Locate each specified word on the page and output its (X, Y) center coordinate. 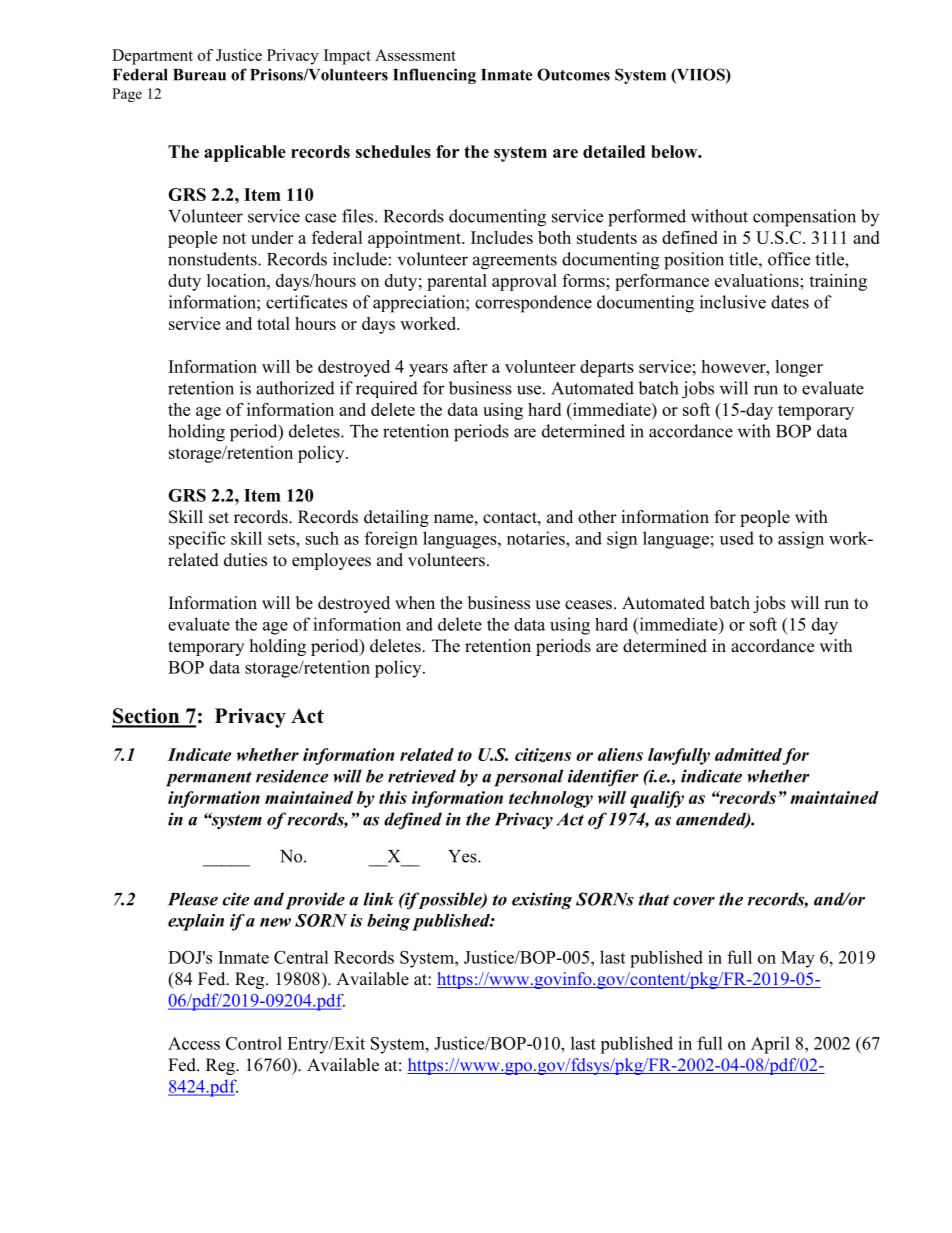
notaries (537, 538)
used (737, 538)
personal (528, 778)
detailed (614, 151)
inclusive (733, 302)
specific (197, 540)
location (237, 280)
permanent (209, 779)
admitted (748, 754)
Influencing (434, 76)
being (388, 922)
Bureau (199, 75)
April (770, 1045)
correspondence (533, 304)
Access (194, 1043)
